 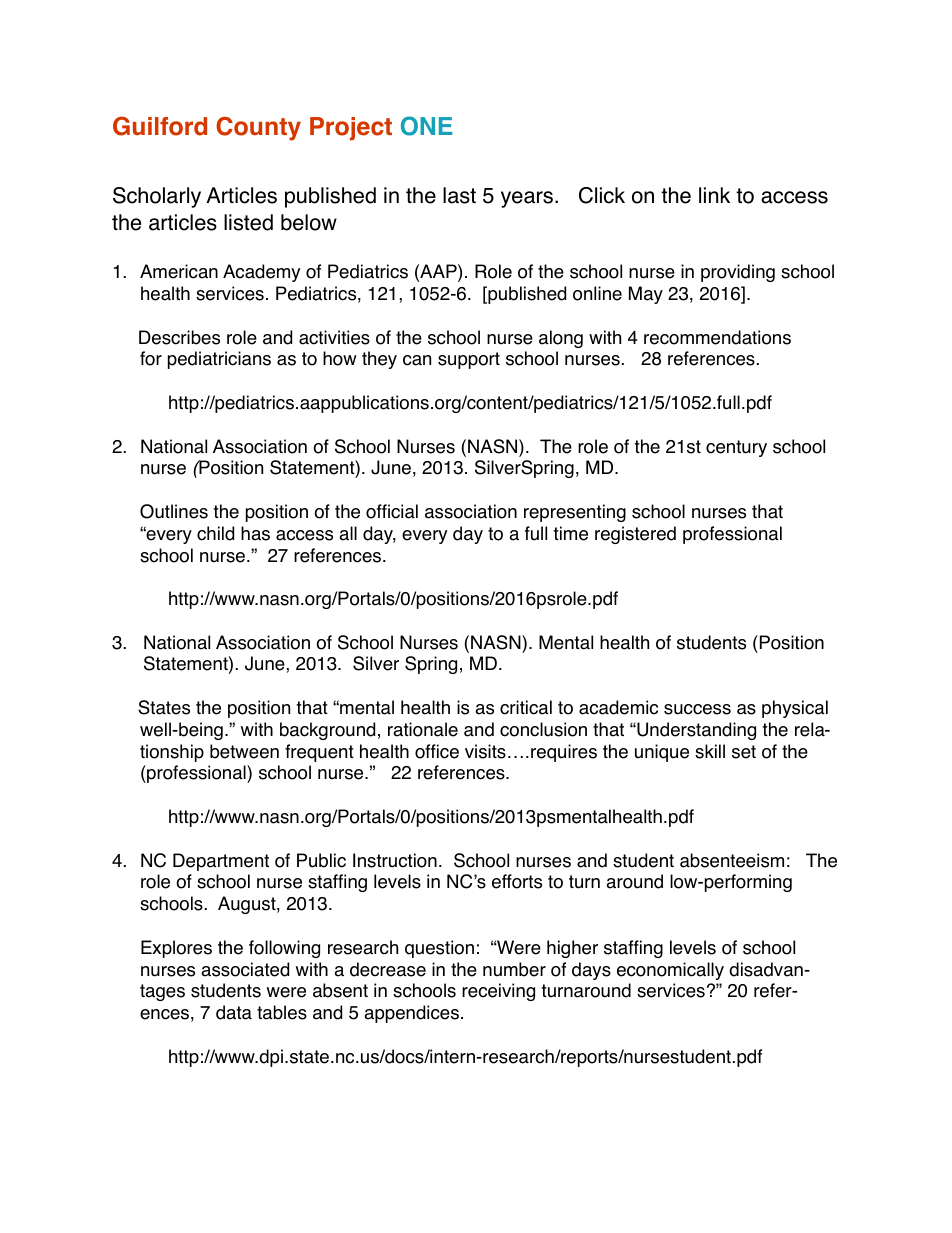 What do you see at coordinates (714, 195) in the image?
I see `link` at bounding box center [714, 195].
